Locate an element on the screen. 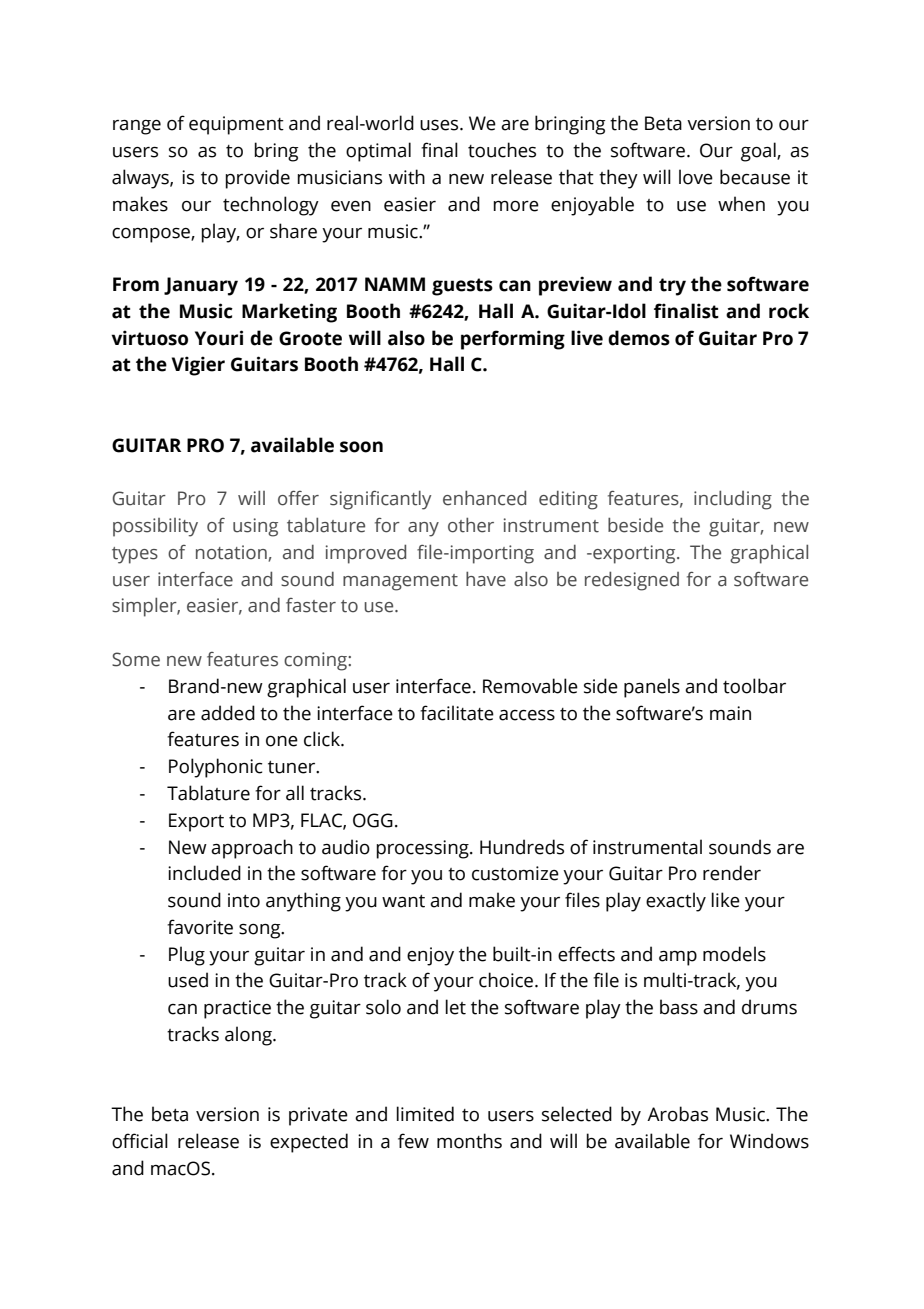  official is located at coordinates (140, 1141).
